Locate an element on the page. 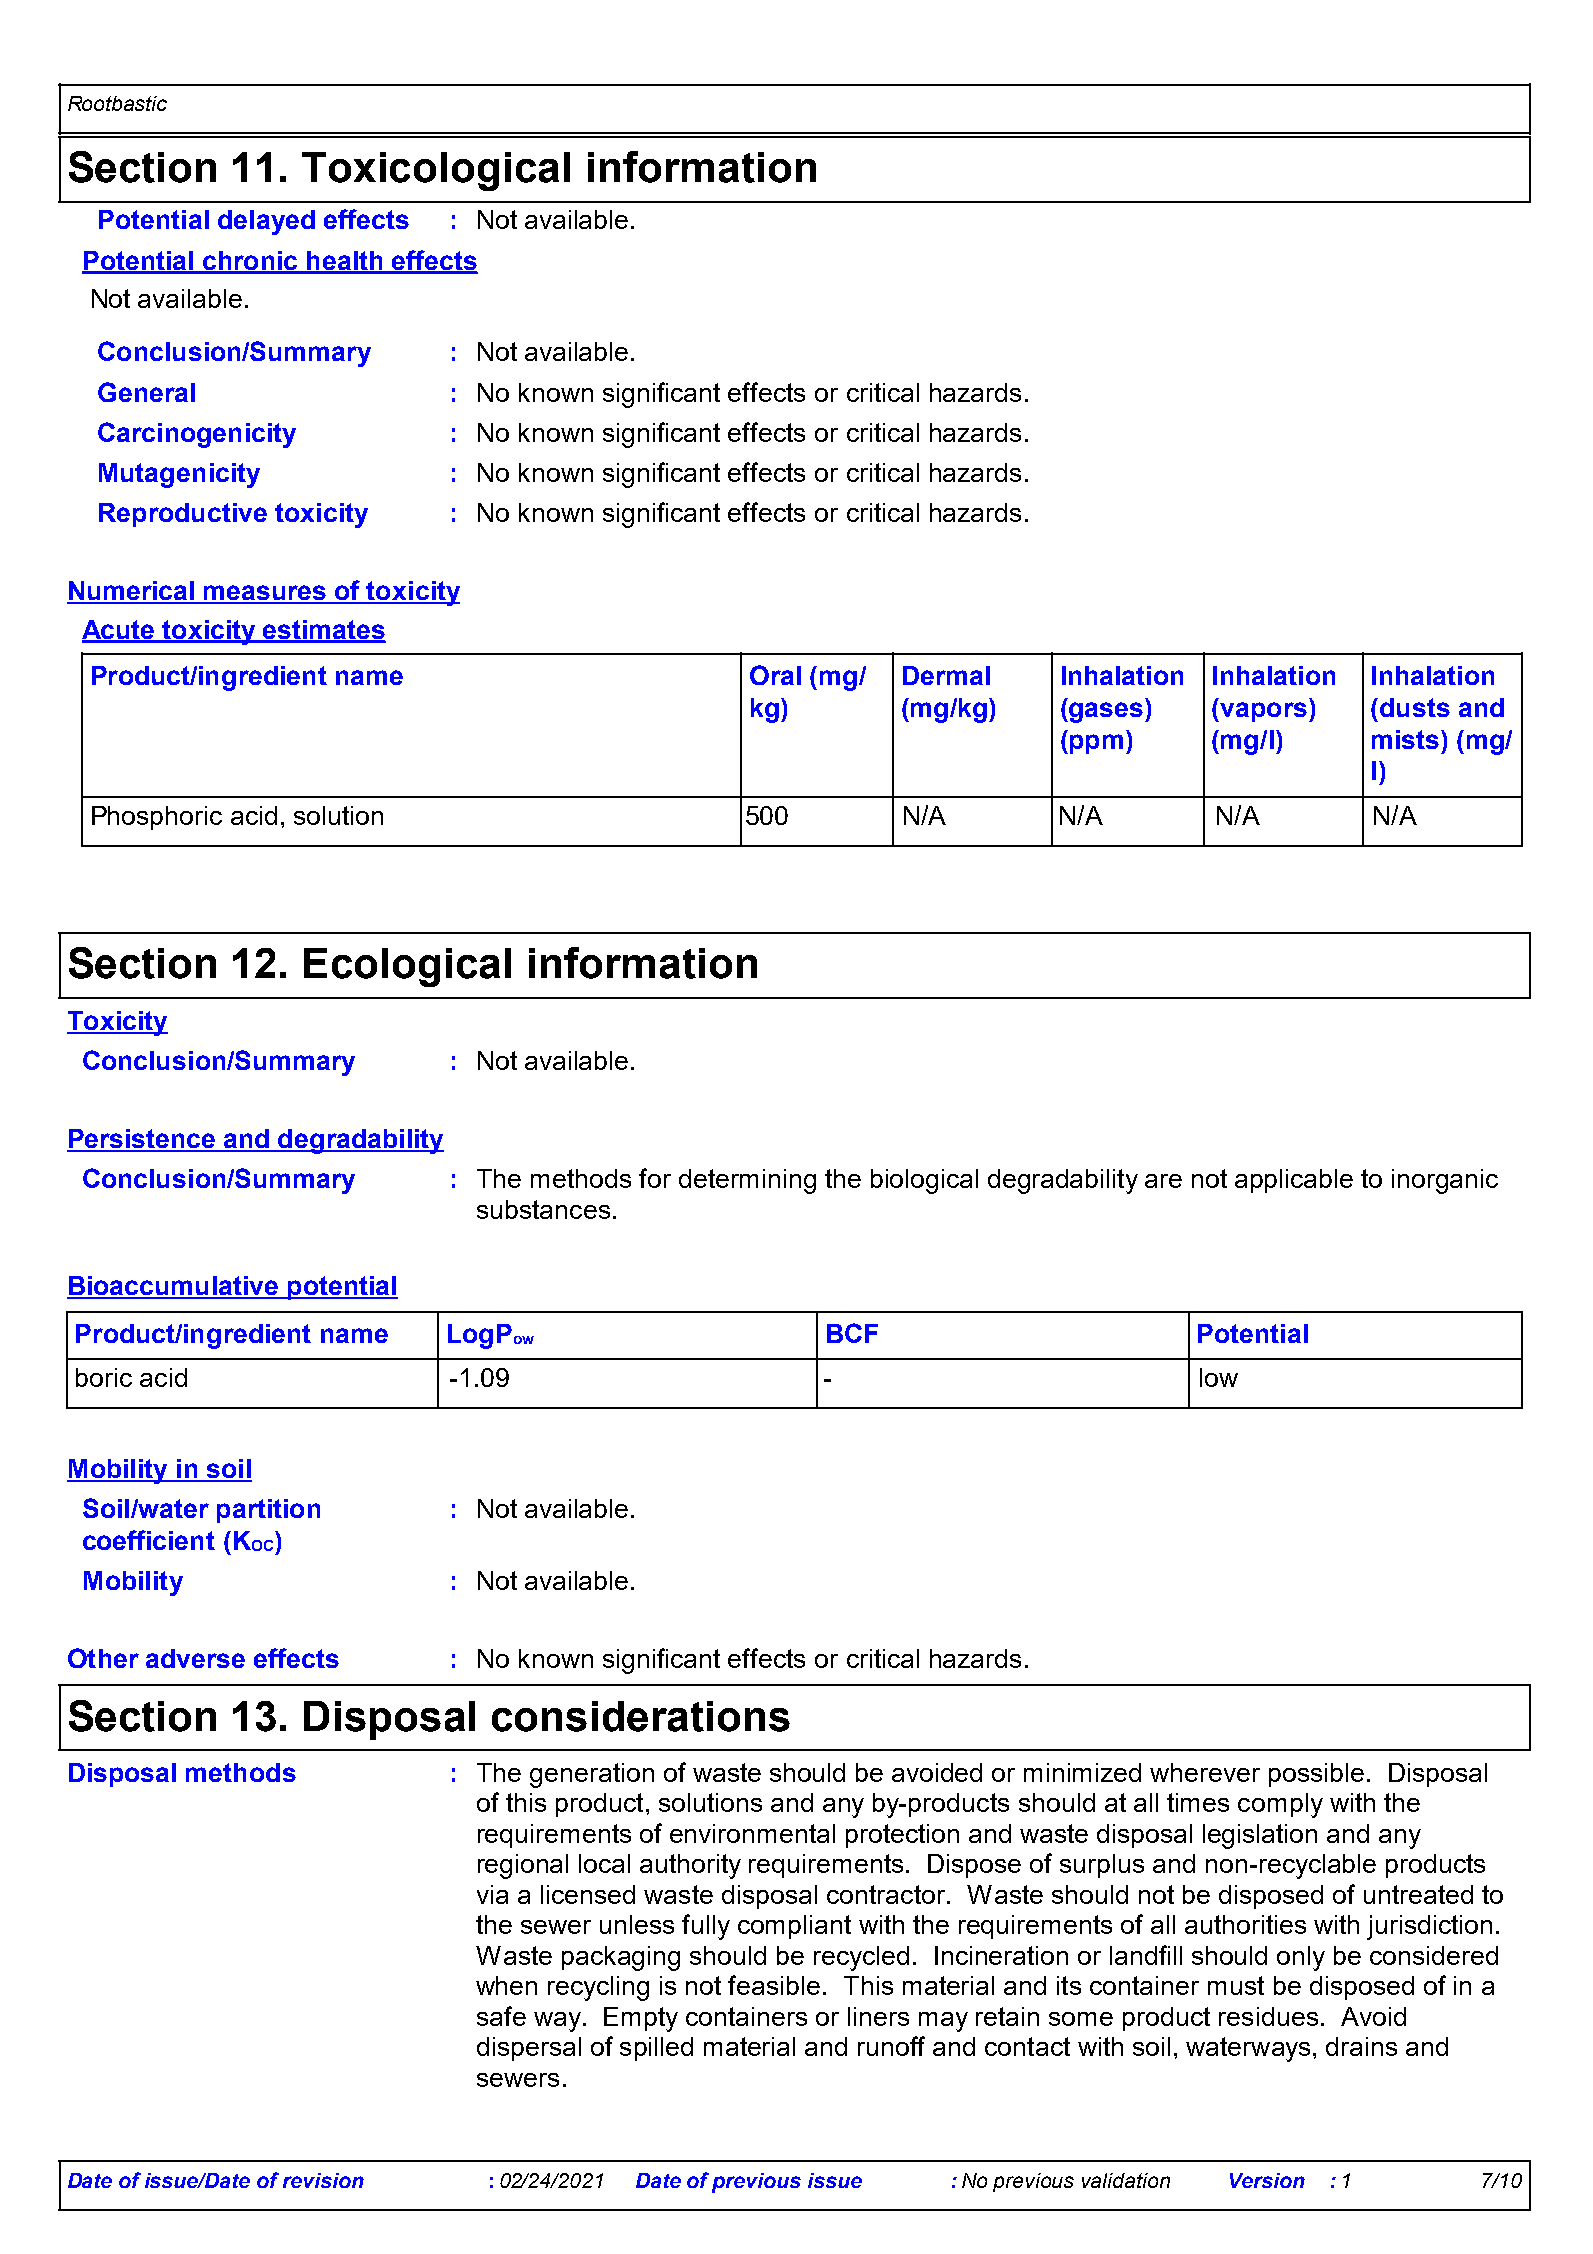  revision is located at coordinates (323, 2180).
